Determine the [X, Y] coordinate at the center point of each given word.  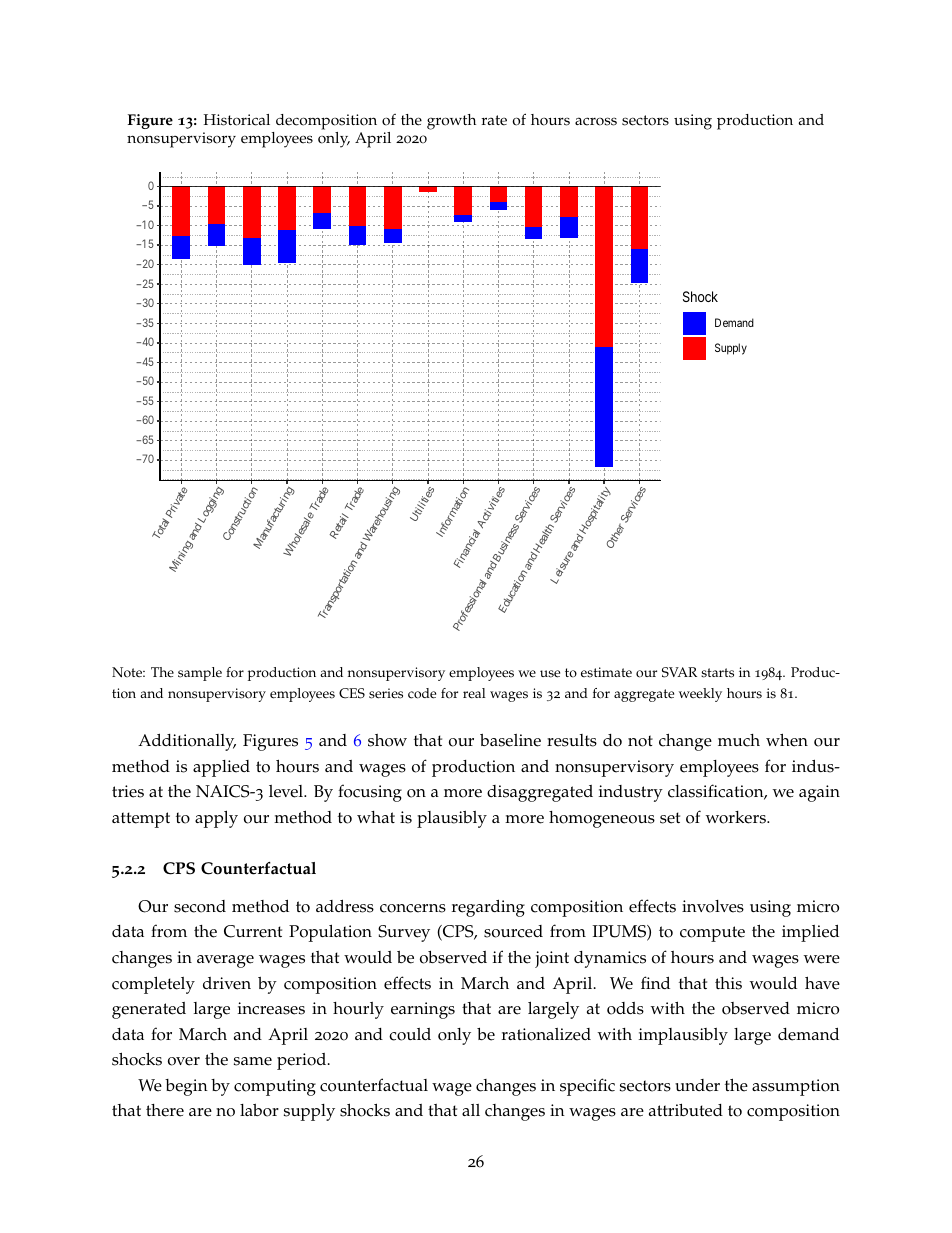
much [739, 740]
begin [186, 1087]
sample [200, 674]
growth [451, 122]
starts [717, 673]
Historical [236, 120]
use [550, 674]
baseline [510, 740]
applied [221, 768]
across [596, 121]
